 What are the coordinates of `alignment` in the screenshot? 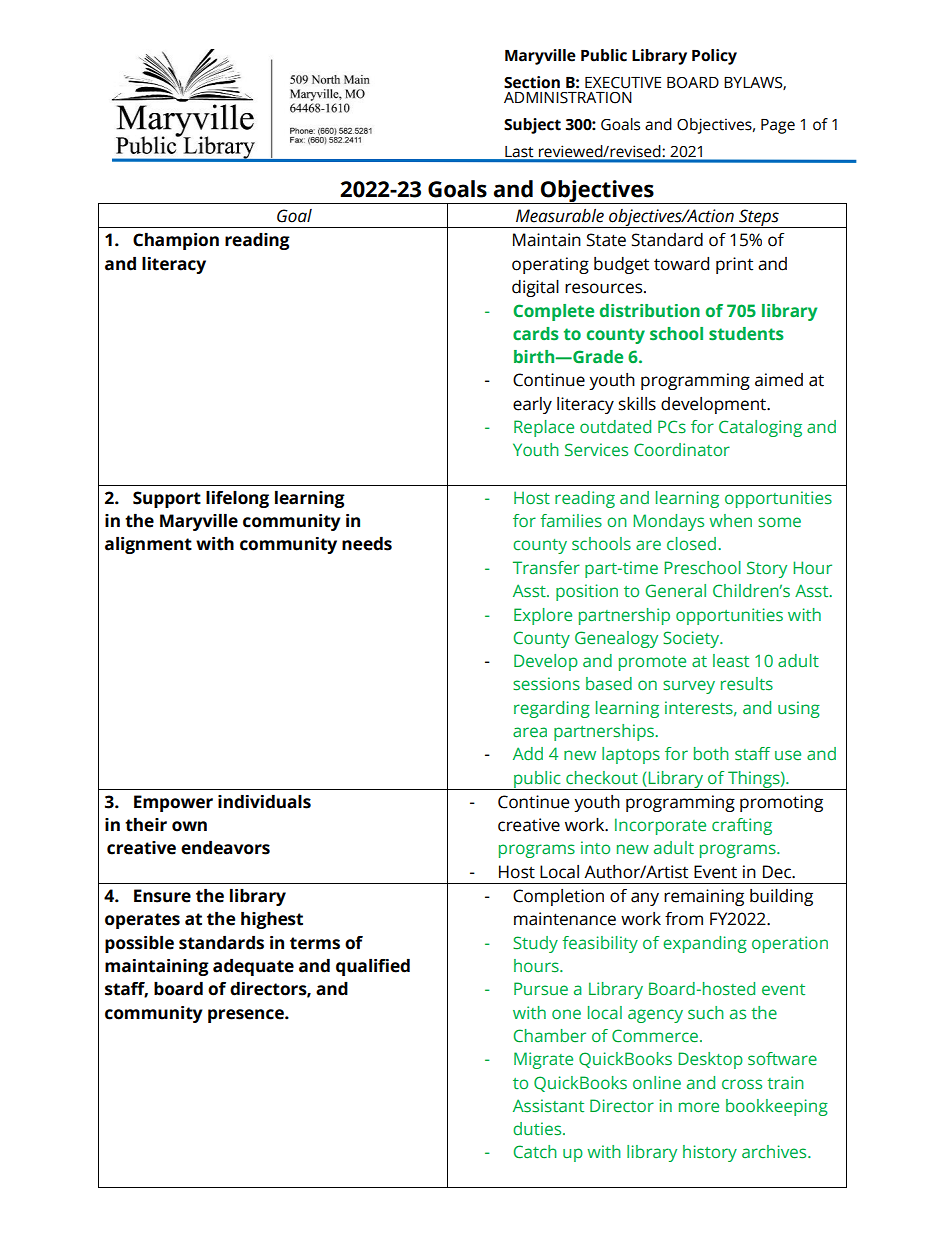 It's located at (148, 545).
